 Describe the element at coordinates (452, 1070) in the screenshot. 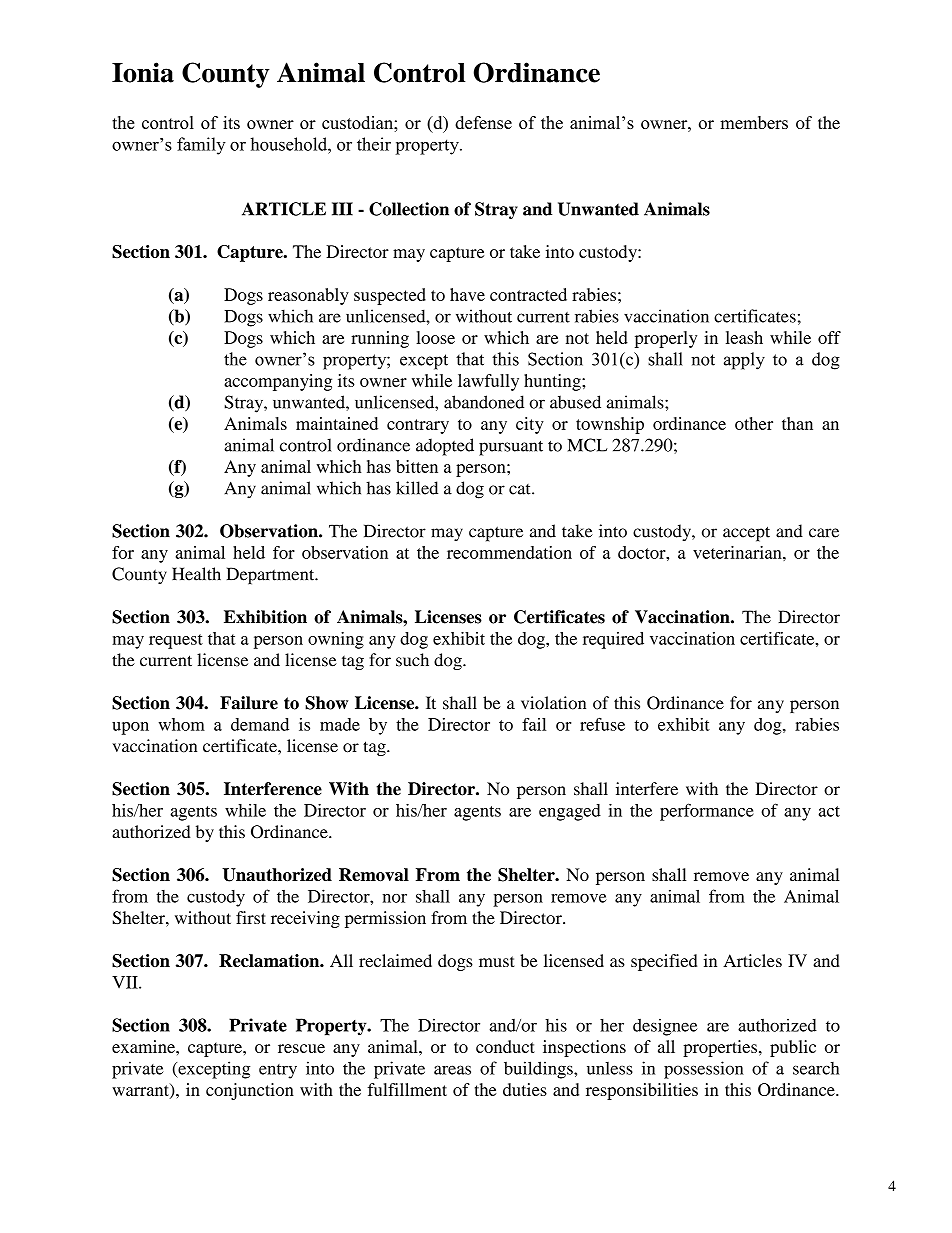

I see `areas` at that location.
